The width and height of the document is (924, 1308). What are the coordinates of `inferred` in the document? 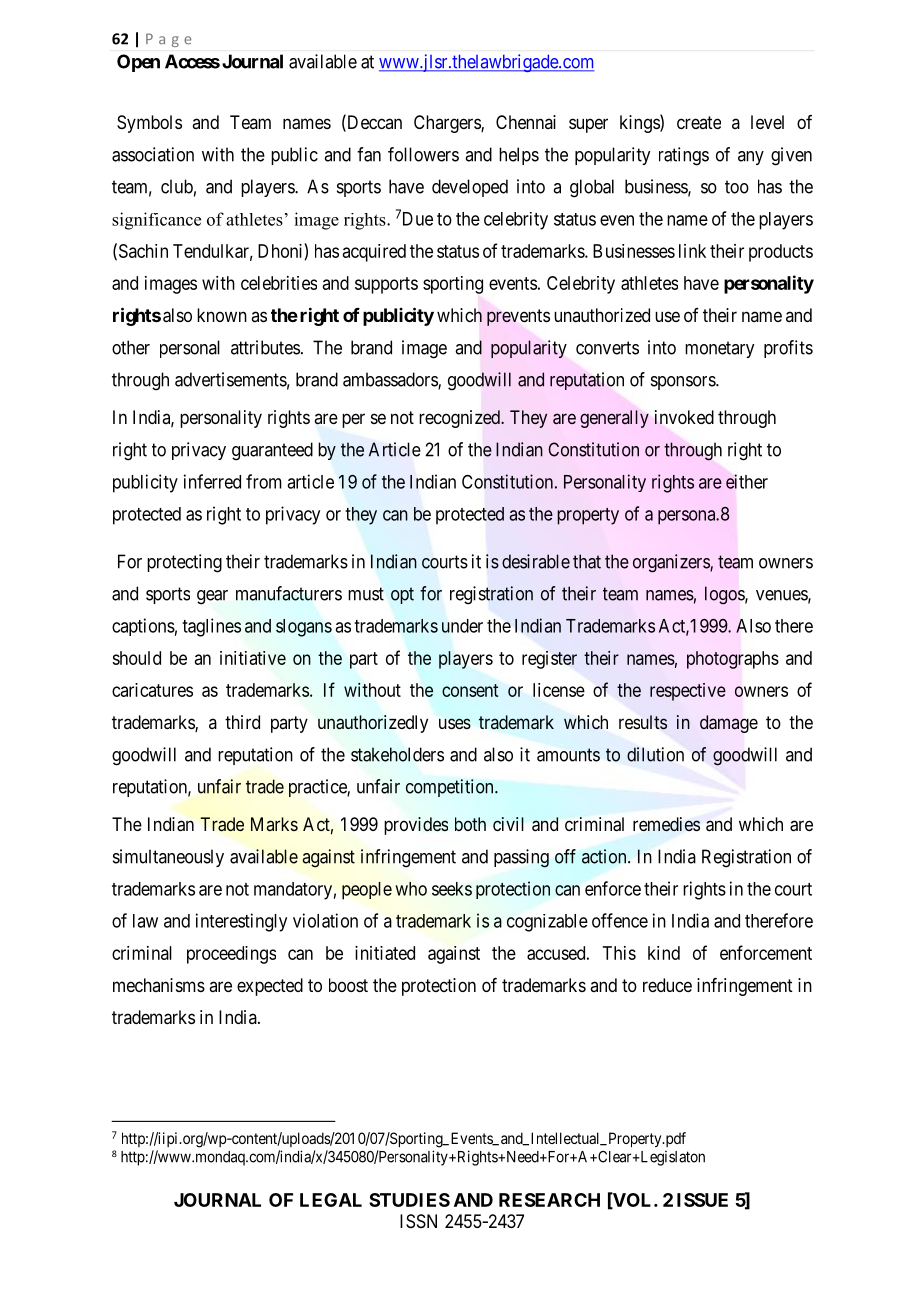 It's located at (212, 481).
